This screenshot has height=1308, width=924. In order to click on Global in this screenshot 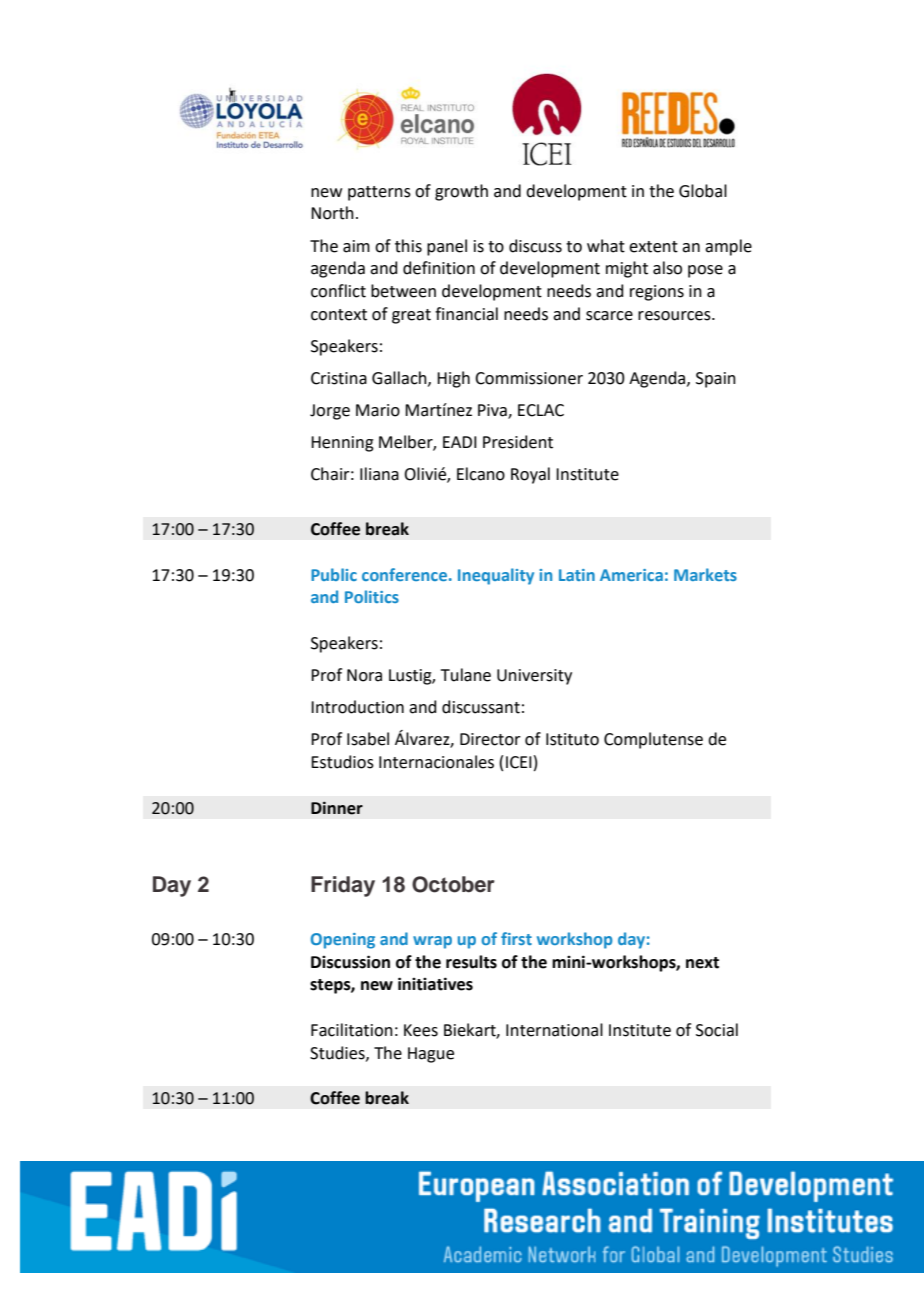, I will do `click(703, 191)`.
